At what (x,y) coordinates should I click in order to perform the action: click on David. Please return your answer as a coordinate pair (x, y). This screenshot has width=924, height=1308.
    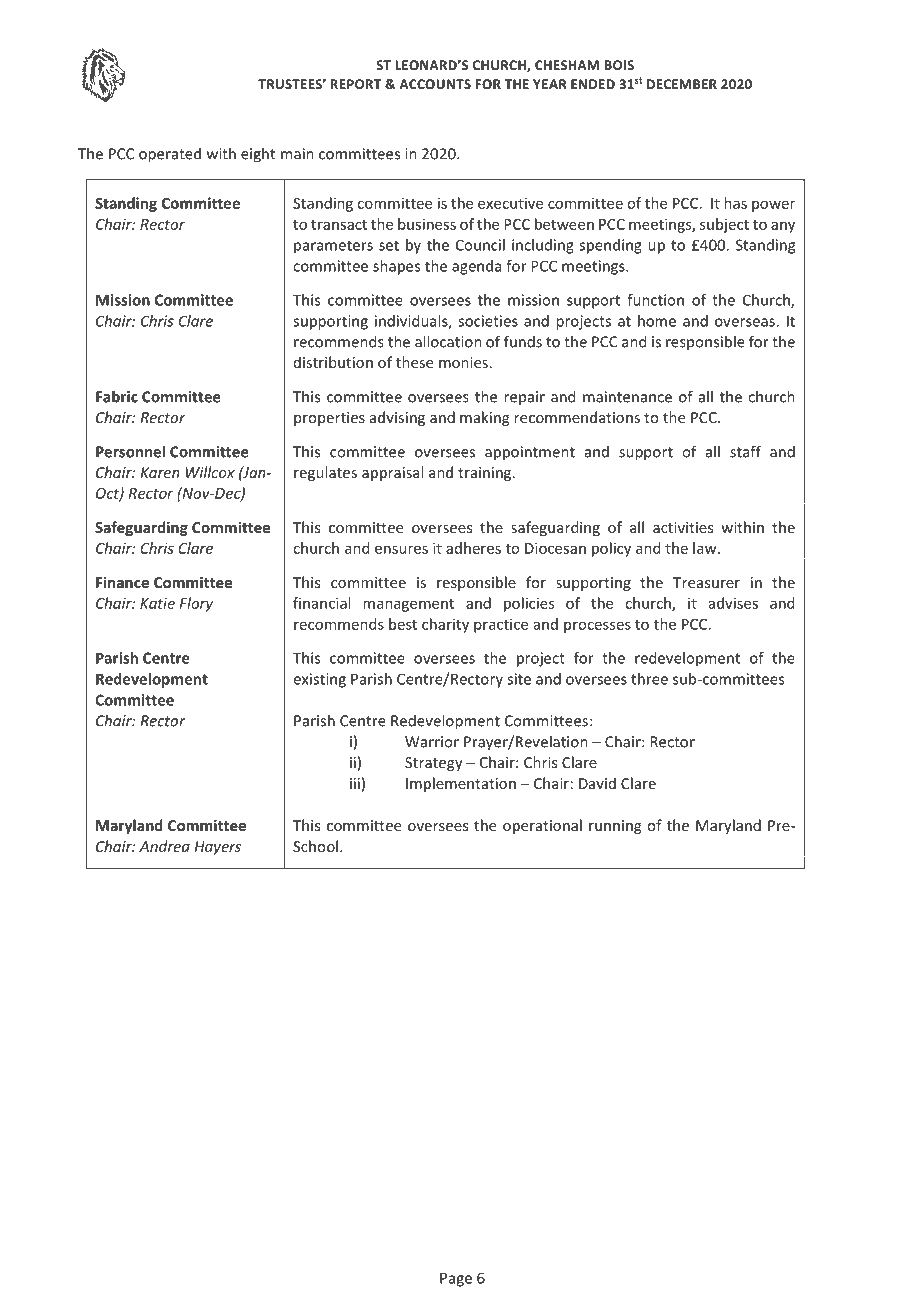
    Looking at the image, I should click on (597, 783).
